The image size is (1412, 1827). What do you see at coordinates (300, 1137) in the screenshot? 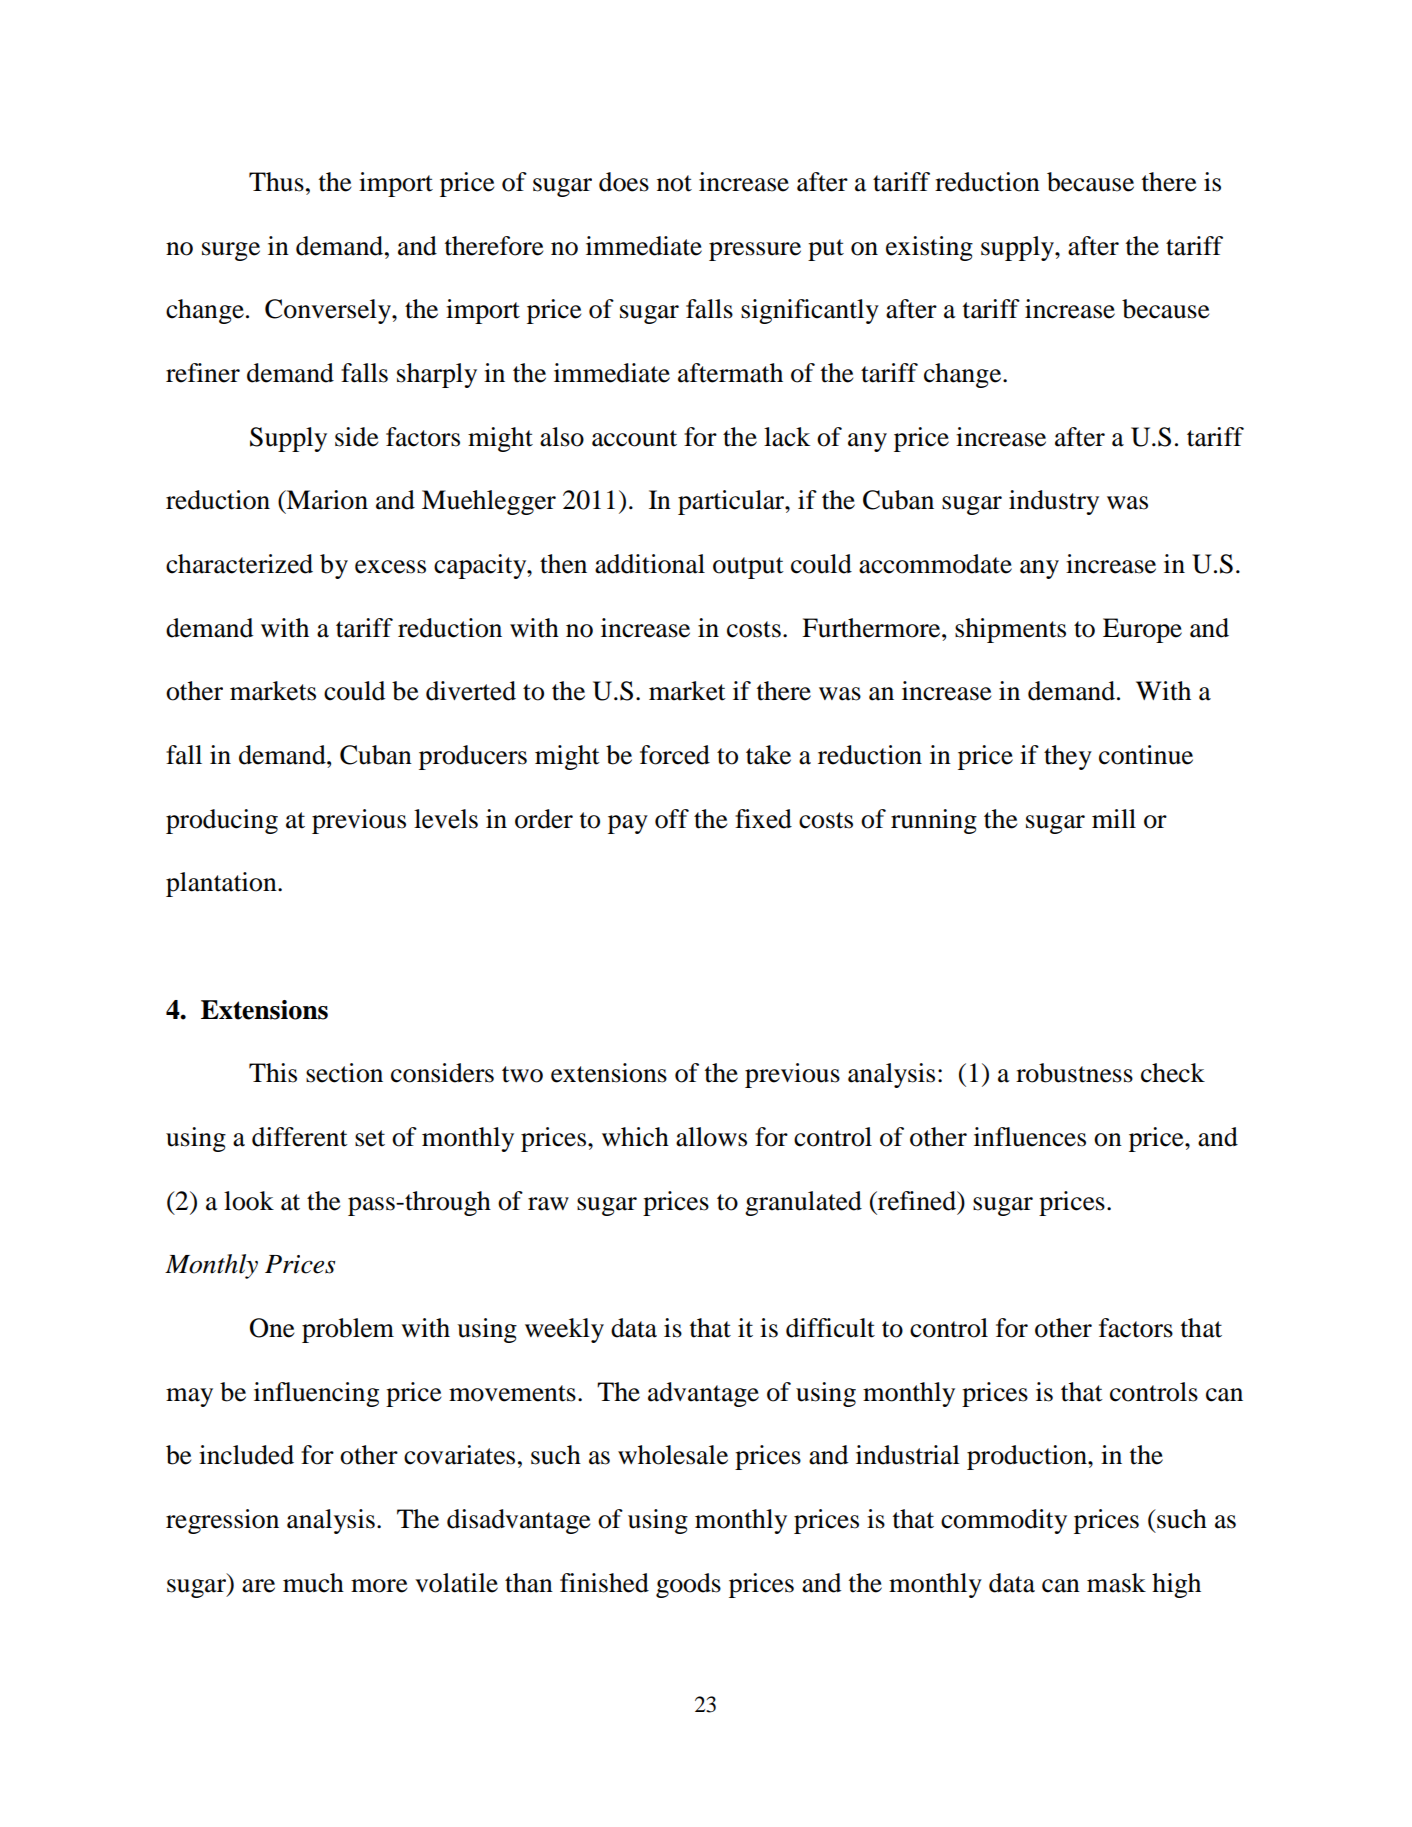
I see `different` at bounding box center [300, 1137].
